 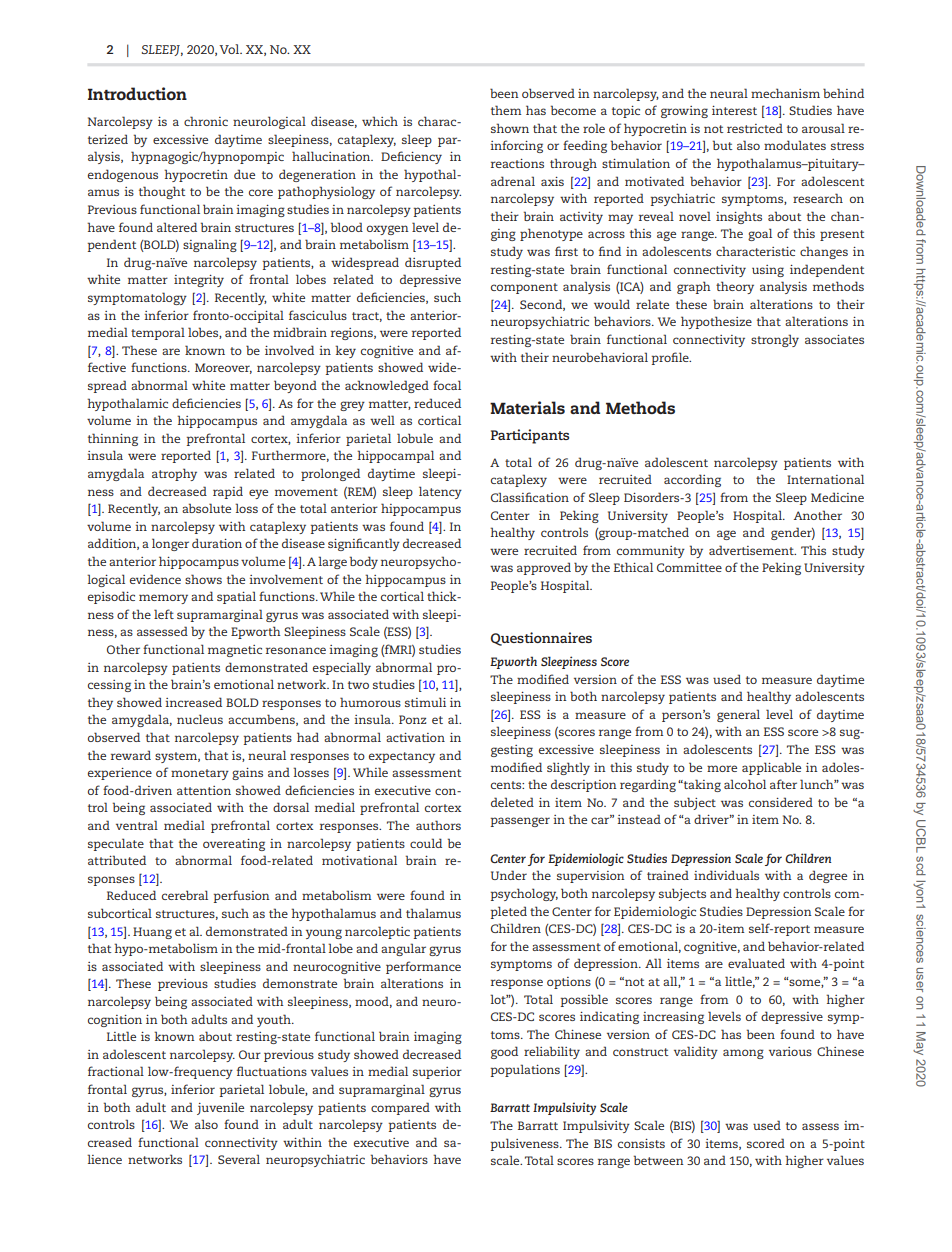 What do you see at coordinates (206, 121) in the screenshot?
I see `chronic` at bounding box center [206, 121].
